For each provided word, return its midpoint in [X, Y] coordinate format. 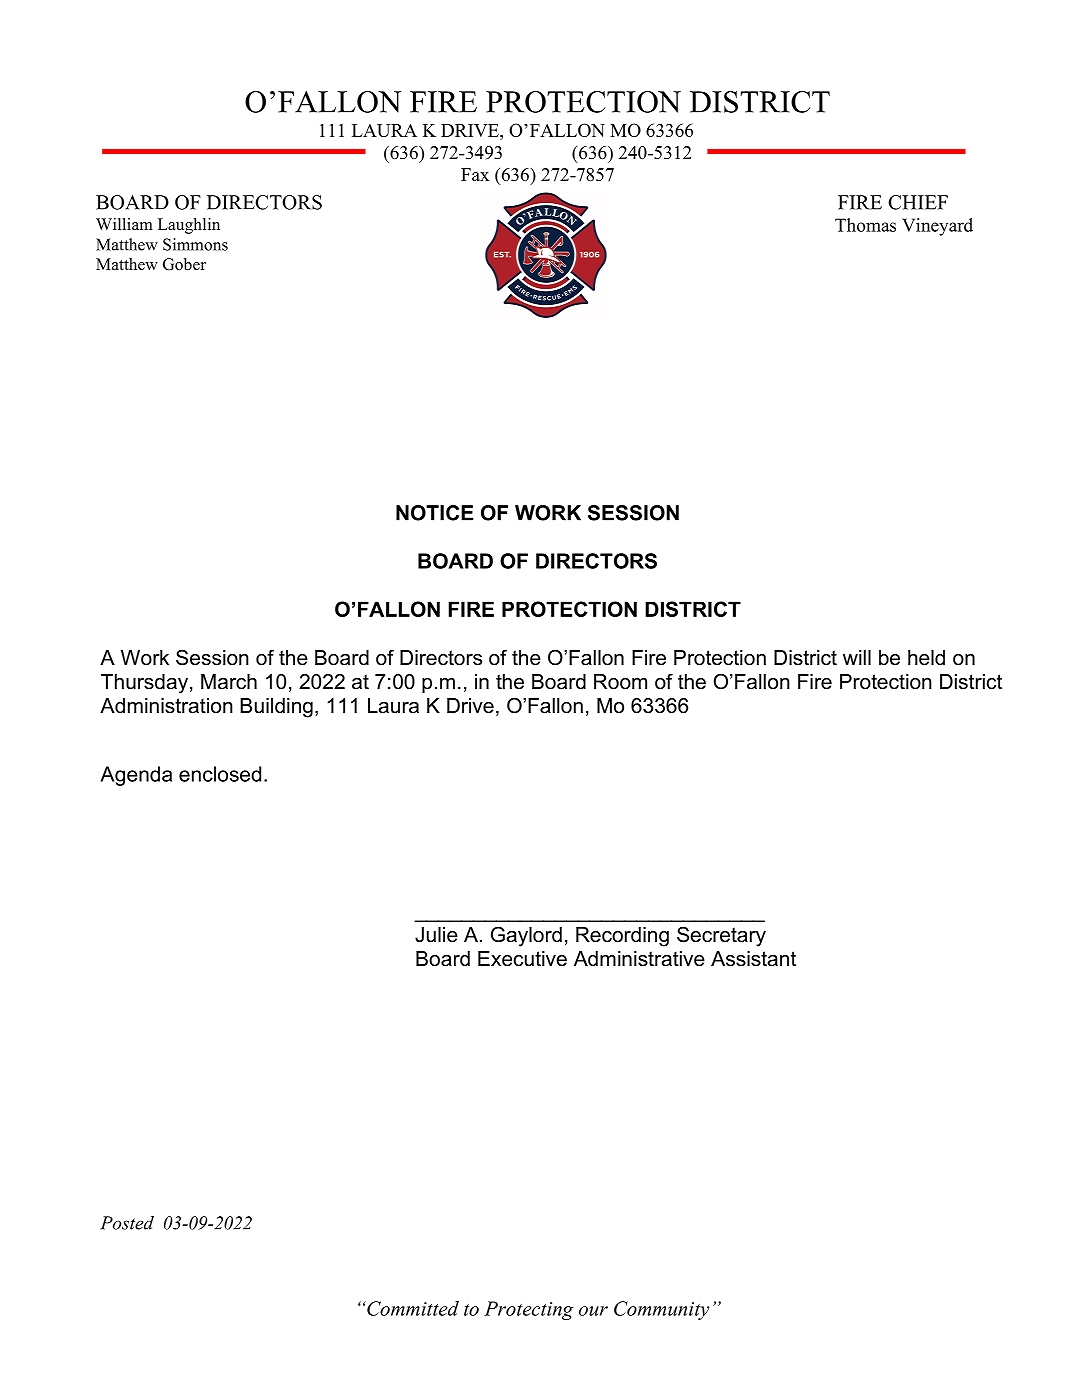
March [229, 682]
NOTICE [434, 513]
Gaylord [526, 936]
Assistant [753, 959]
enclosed [220, 774]
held [926, 658]
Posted [127, 1223]
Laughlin [189, 226]
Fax [475, 174]
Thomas [865, 225]
